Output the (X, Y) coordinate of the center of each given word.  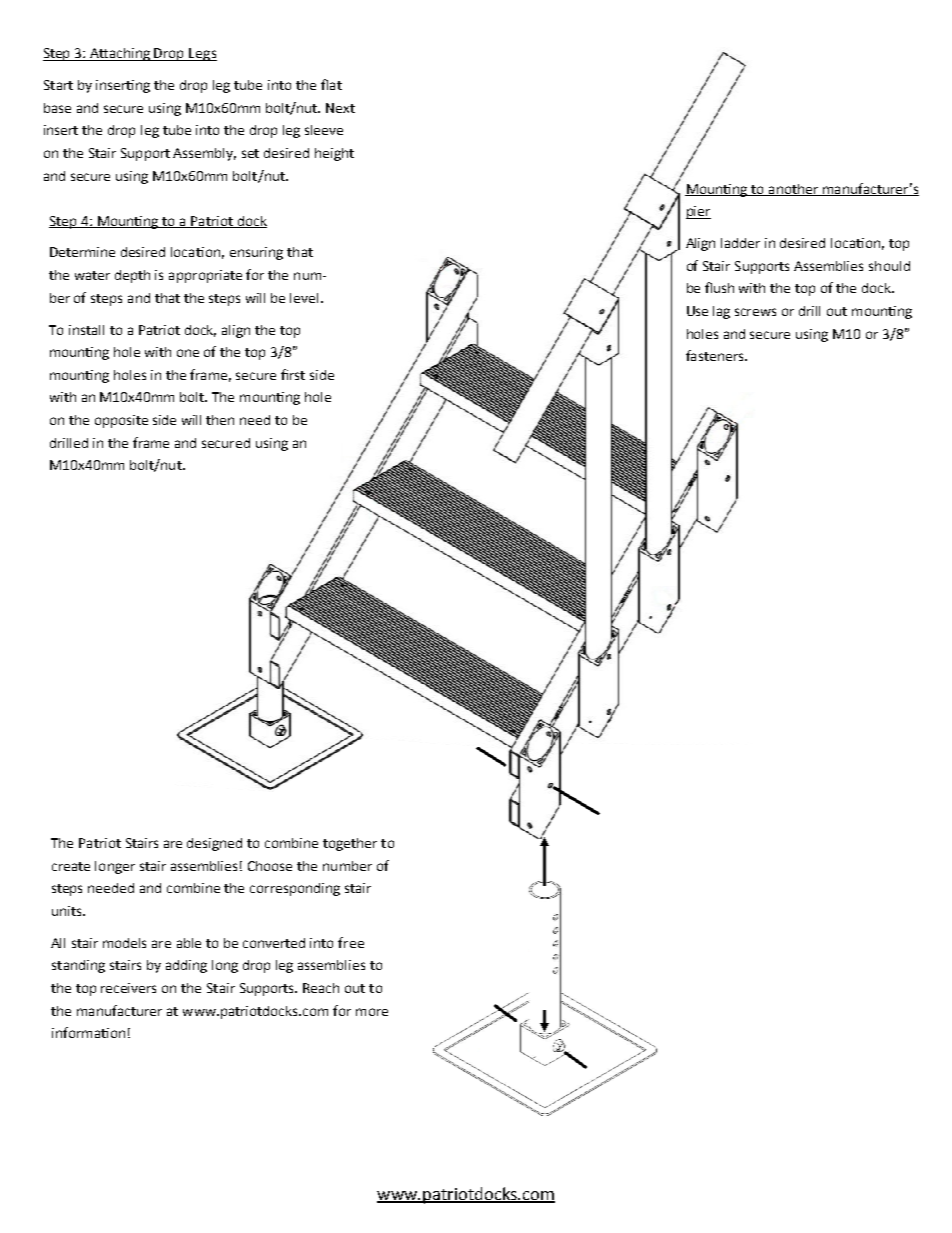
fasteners (716, 355)
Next (340, 108)
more (372, 1012)
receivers (128, 988)
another (793, 190)
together (350, 844)
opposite (121, 421)
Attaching (120, 54)
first (293, 374)
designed (214, 844)
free (351, 942)
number (347, 866)
